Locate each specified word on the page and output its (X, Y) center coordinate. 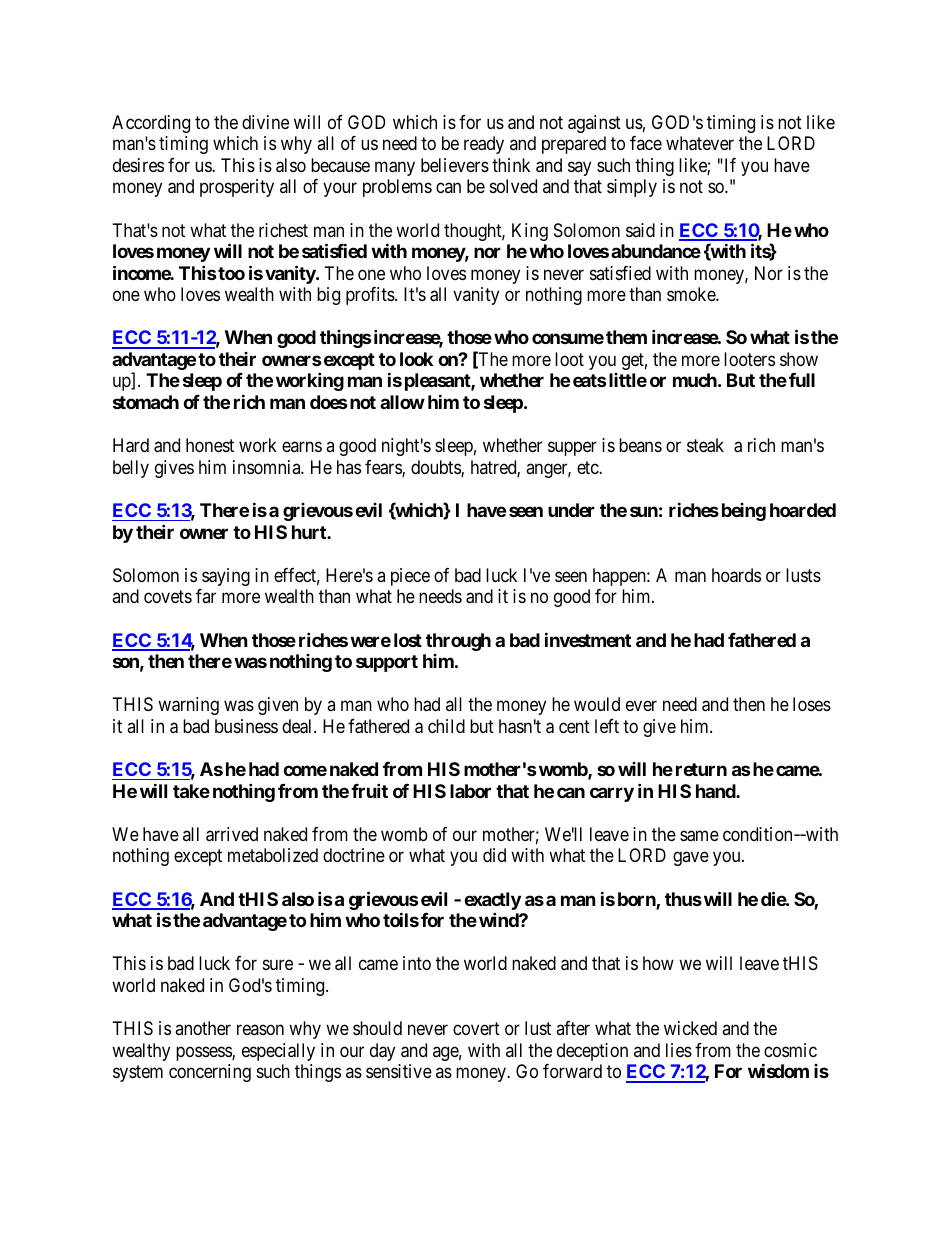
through (458, 642)
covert (476, 1028)
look (416, 359)
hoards (736, 575)
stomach (146, 402)
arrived (232, 834)
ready (484, 145)
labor (470, 791)
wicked (690, 1028)
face (646, 143)
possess (204, 1053)
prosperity (237, 188)
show (799, 359)
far (206, 596)
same (699, 836)
